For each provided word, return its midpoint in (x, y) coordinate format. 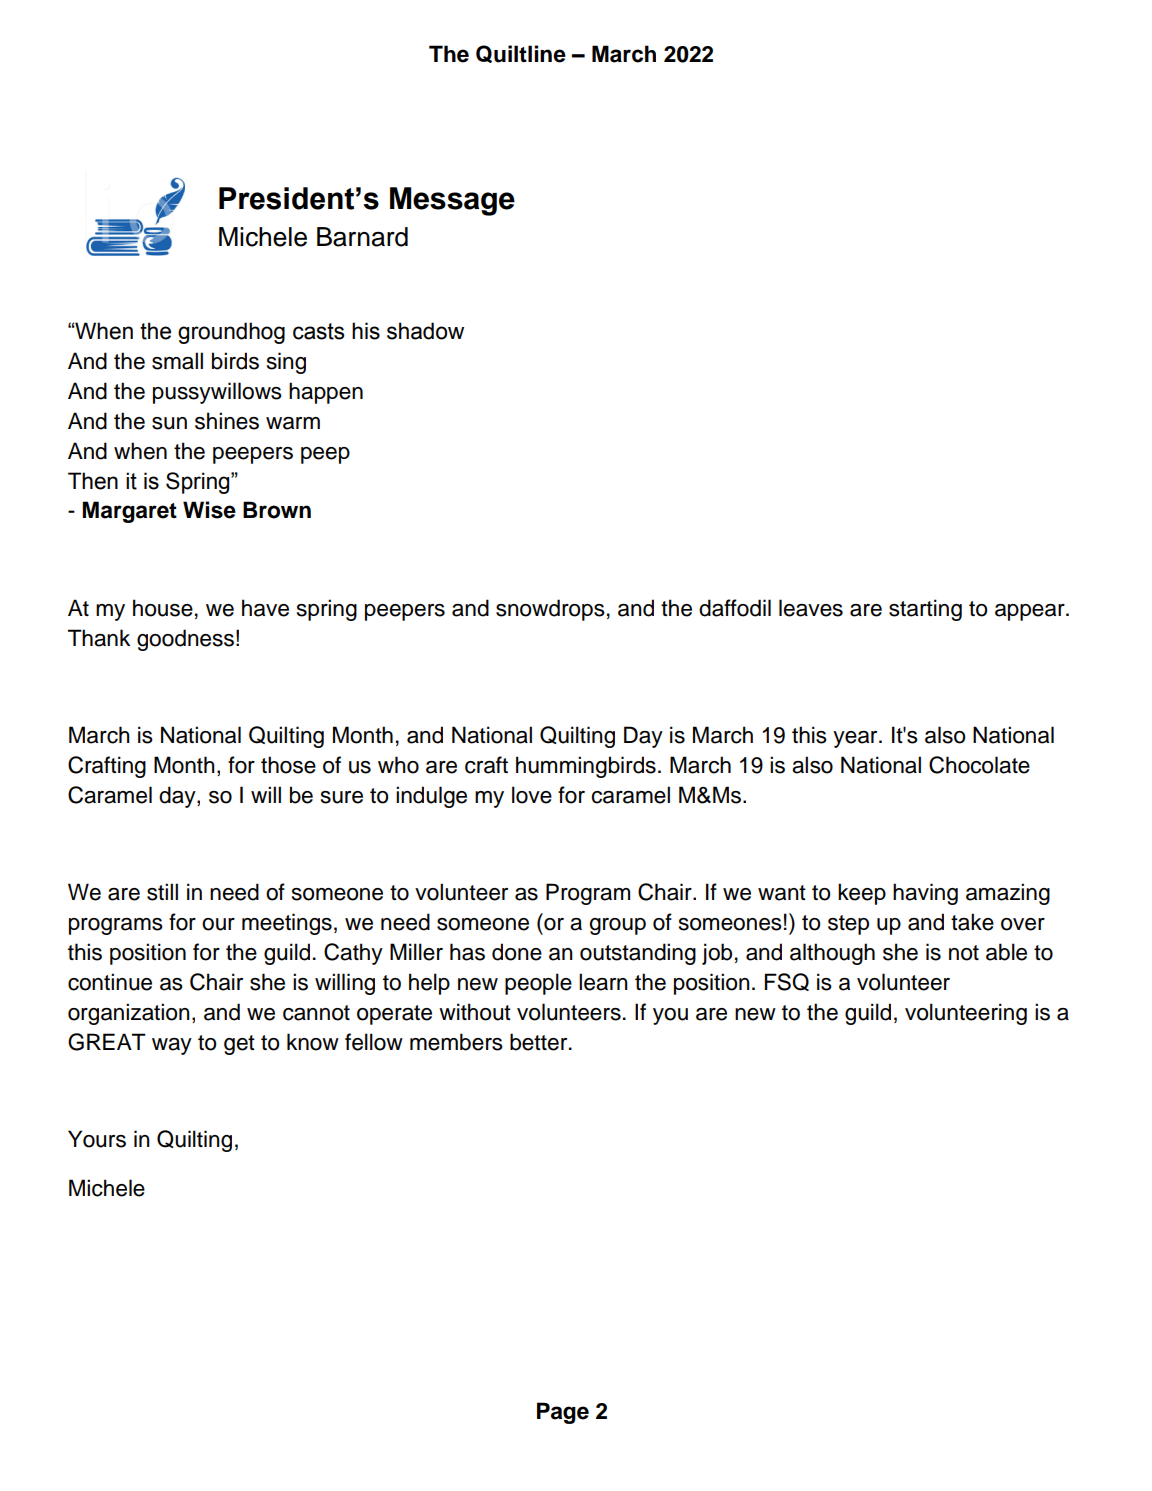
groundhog (231, 333)
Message (452, 201)
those (288, 765)
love (532, 795)
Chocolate (979, 765)
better (540, 1042)
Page (563, 1413)
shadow (425, 331)
